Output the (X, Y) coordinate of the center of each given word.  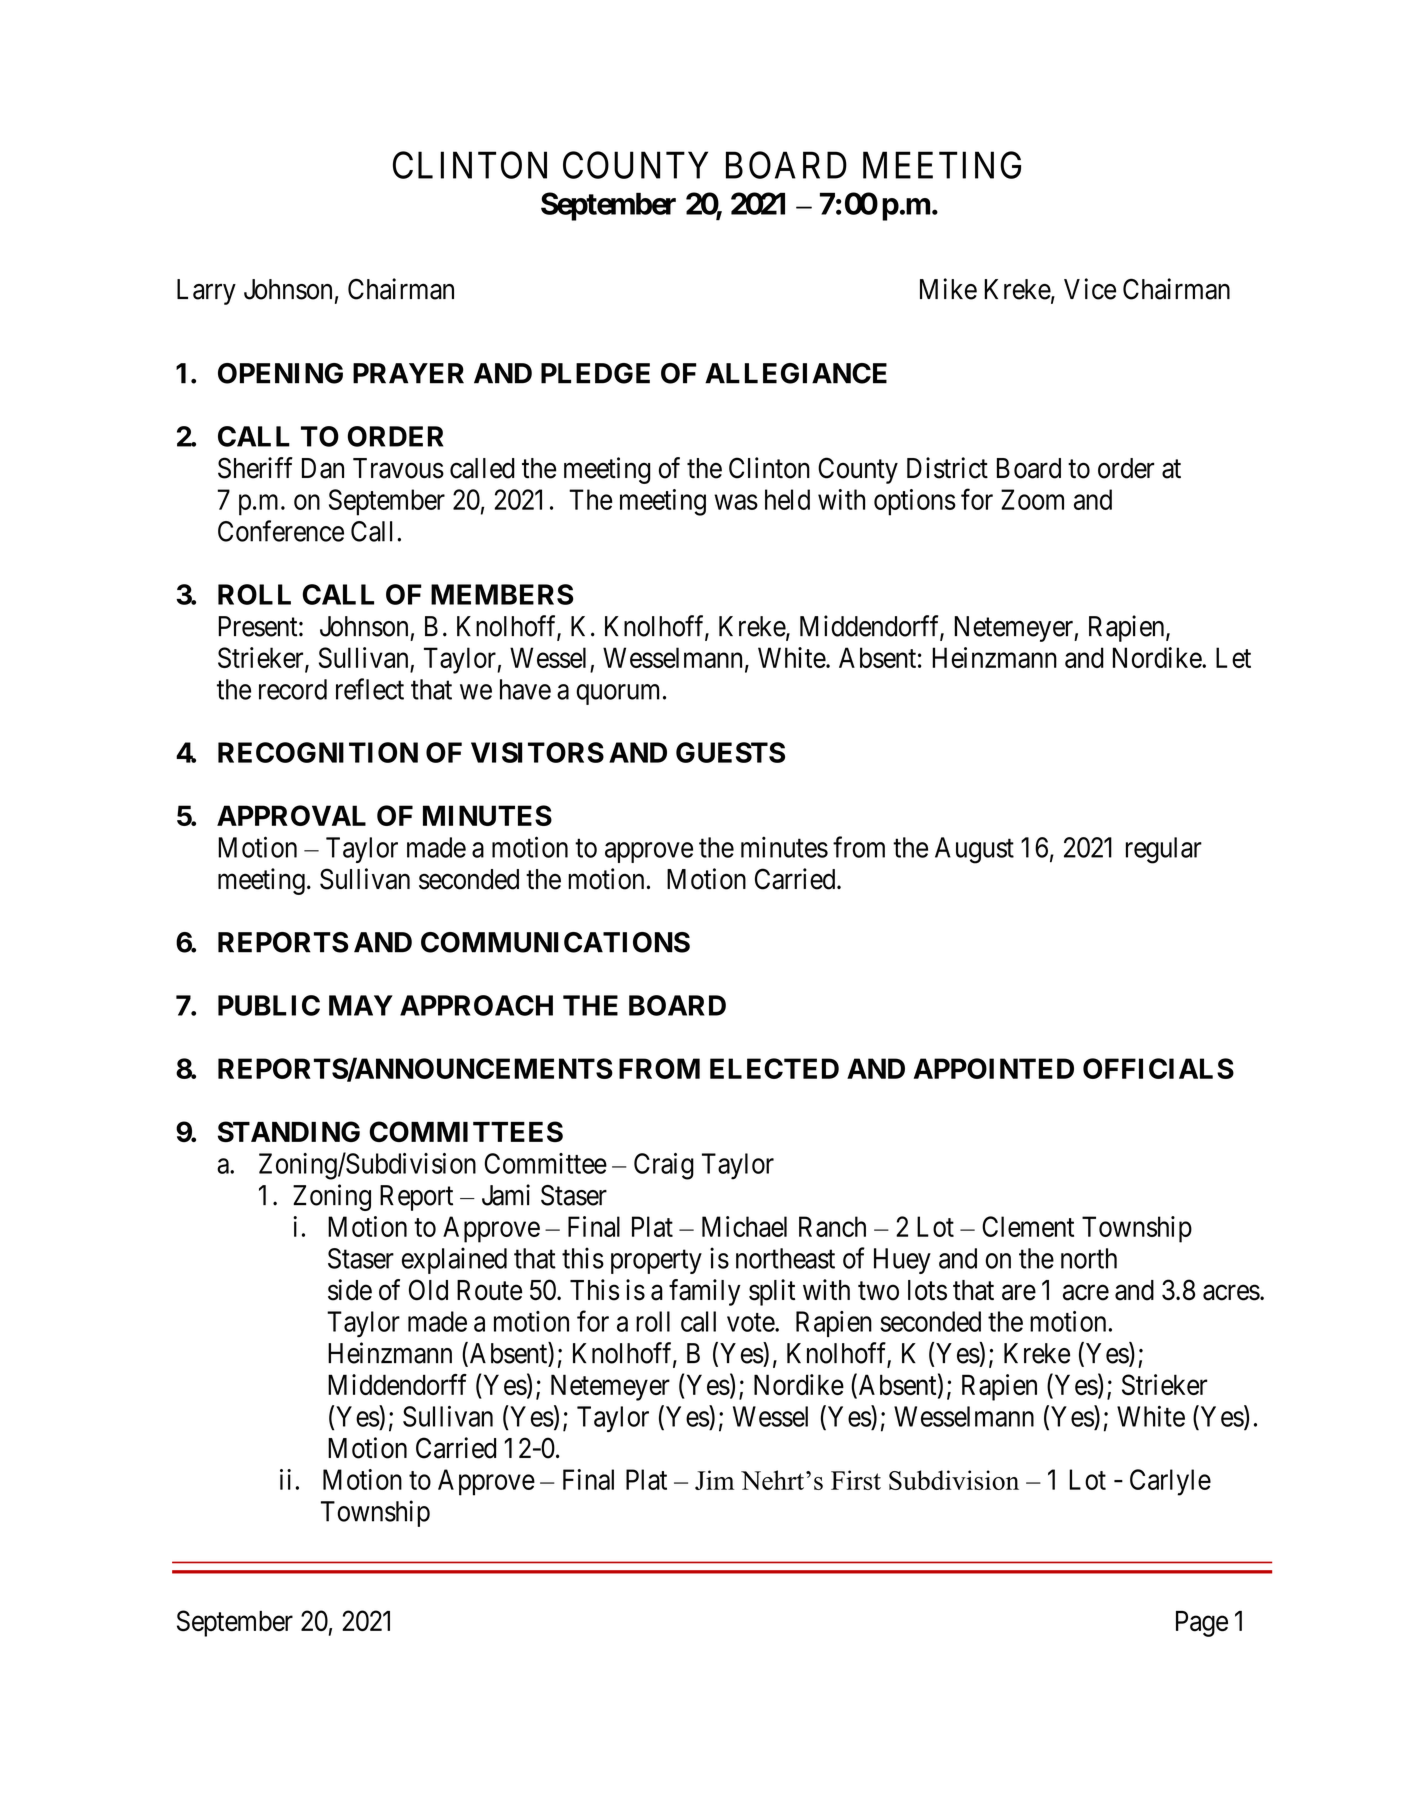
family (705, 1292)
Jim (714, 1480)
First (856, 1480)
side (350, 1290)
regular (1164, 850)
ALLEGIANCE (796, 373)
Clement (1028, 1226)
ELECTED (774, 1068)
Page (1202, 1624)
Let (1233, 657)
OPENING (280, 373)
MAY (361, 1005)
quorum (617, 694)
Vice (1090, 289)
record (293, 689)
